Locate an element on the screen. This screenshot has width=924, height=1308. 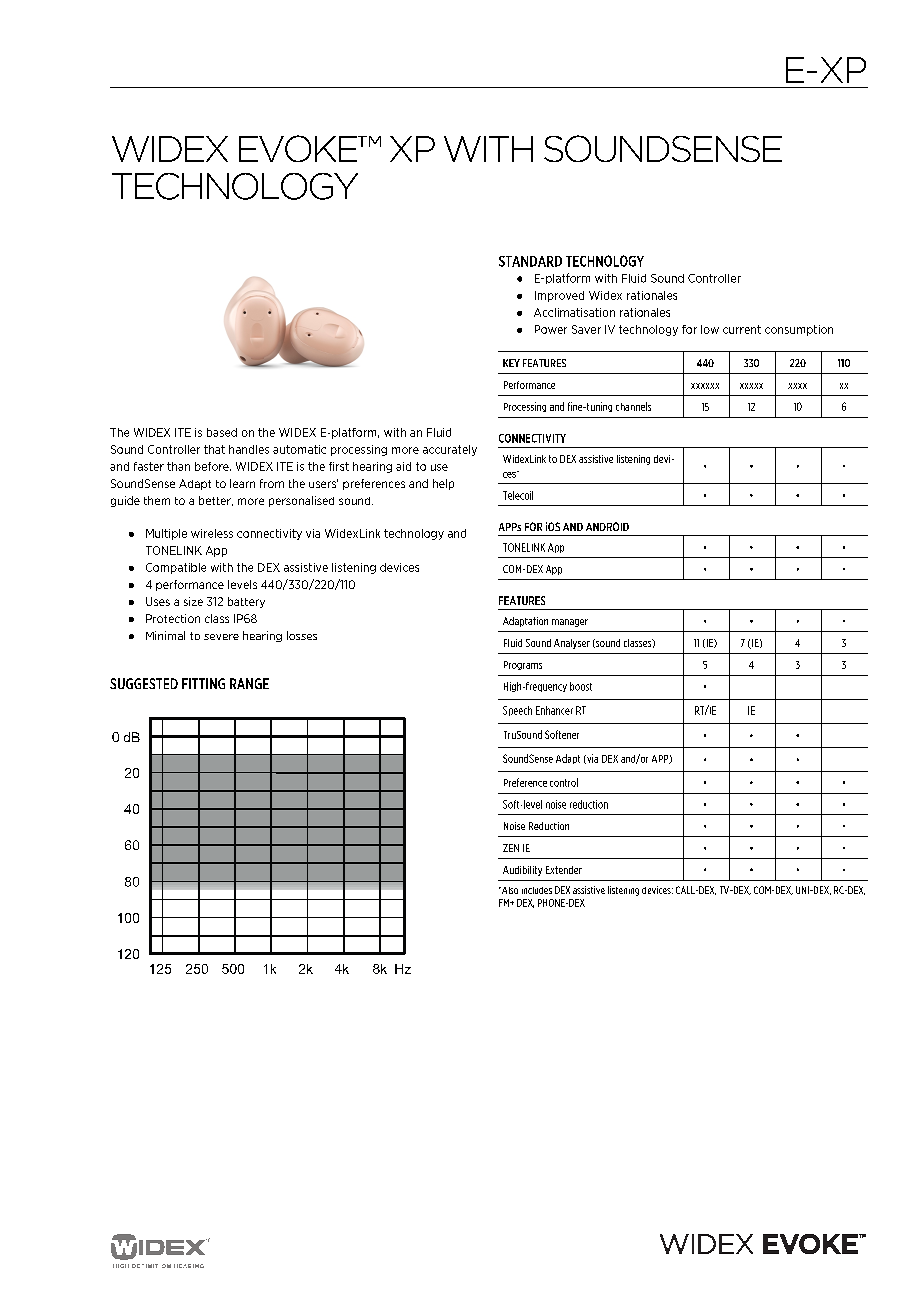
EVOKE is located at coordinates (299, 148).
